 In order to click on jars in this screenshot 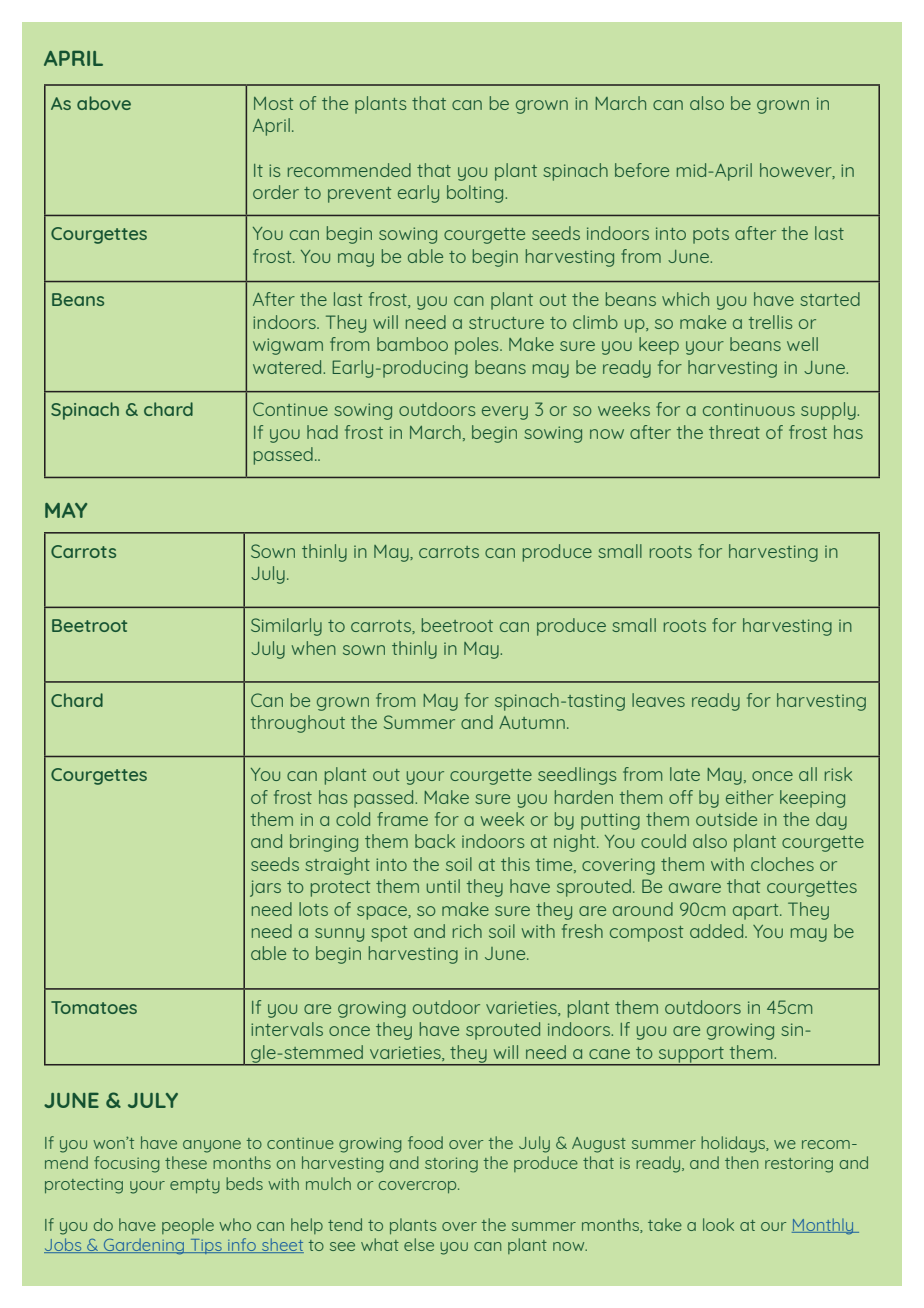, I will do `click(265, 888)`.
